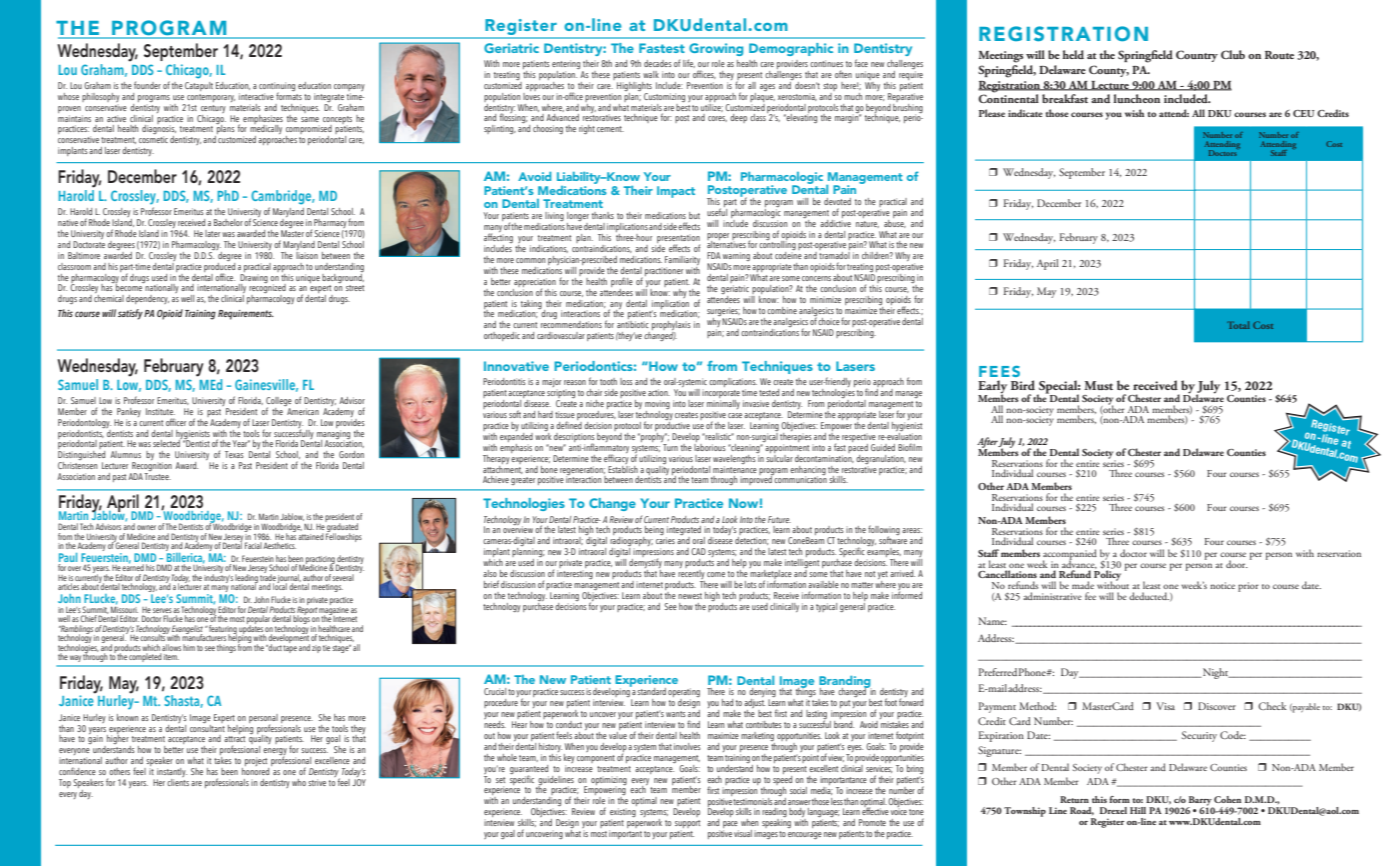  I want to click on Texas, so click(234, 454).
